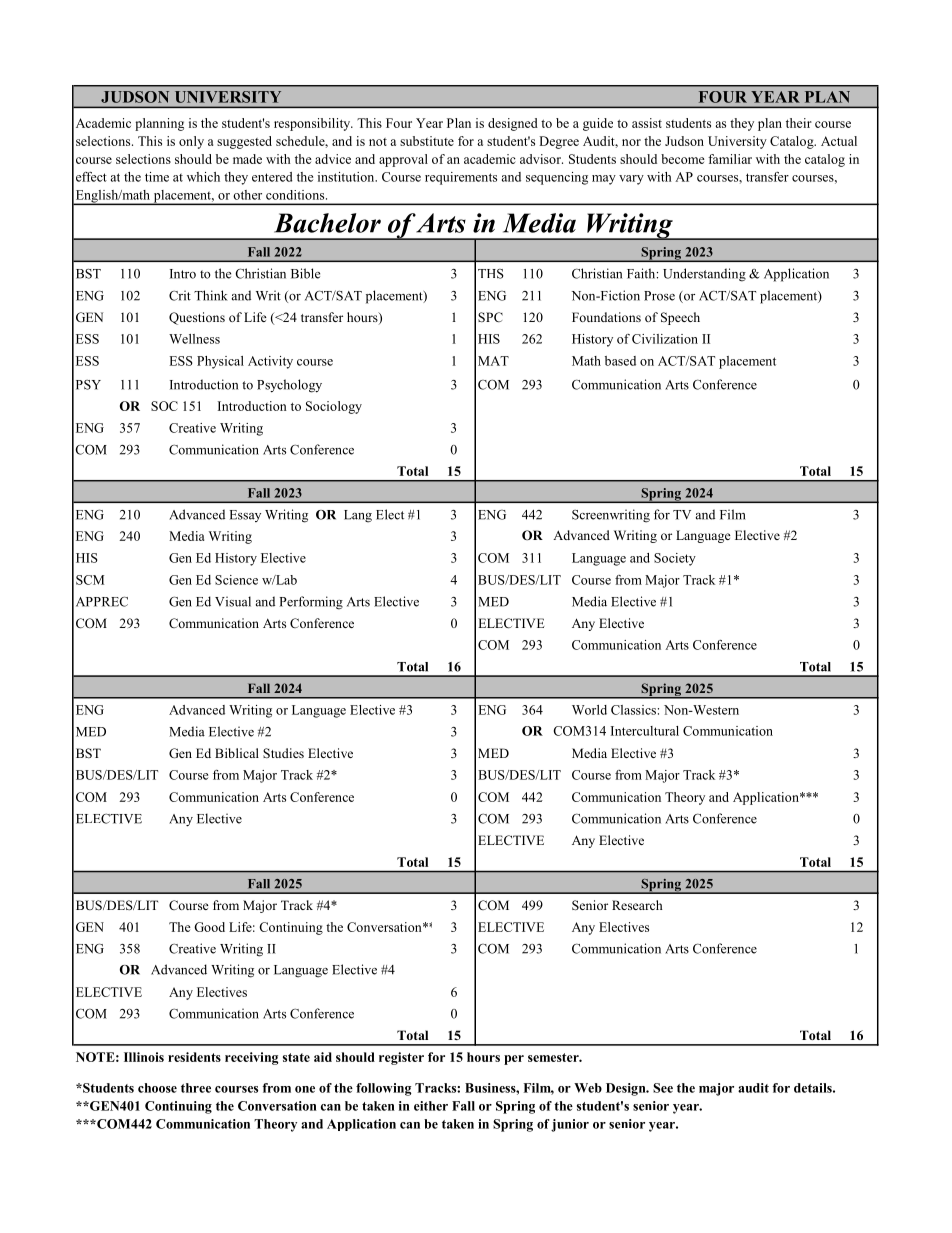 Image resolution: width=952 pixels, height=1233 pixels. What do you see at coordinates (663, 1088) in the screenshot?
I see `See` at bounding box center [663, 1088].
